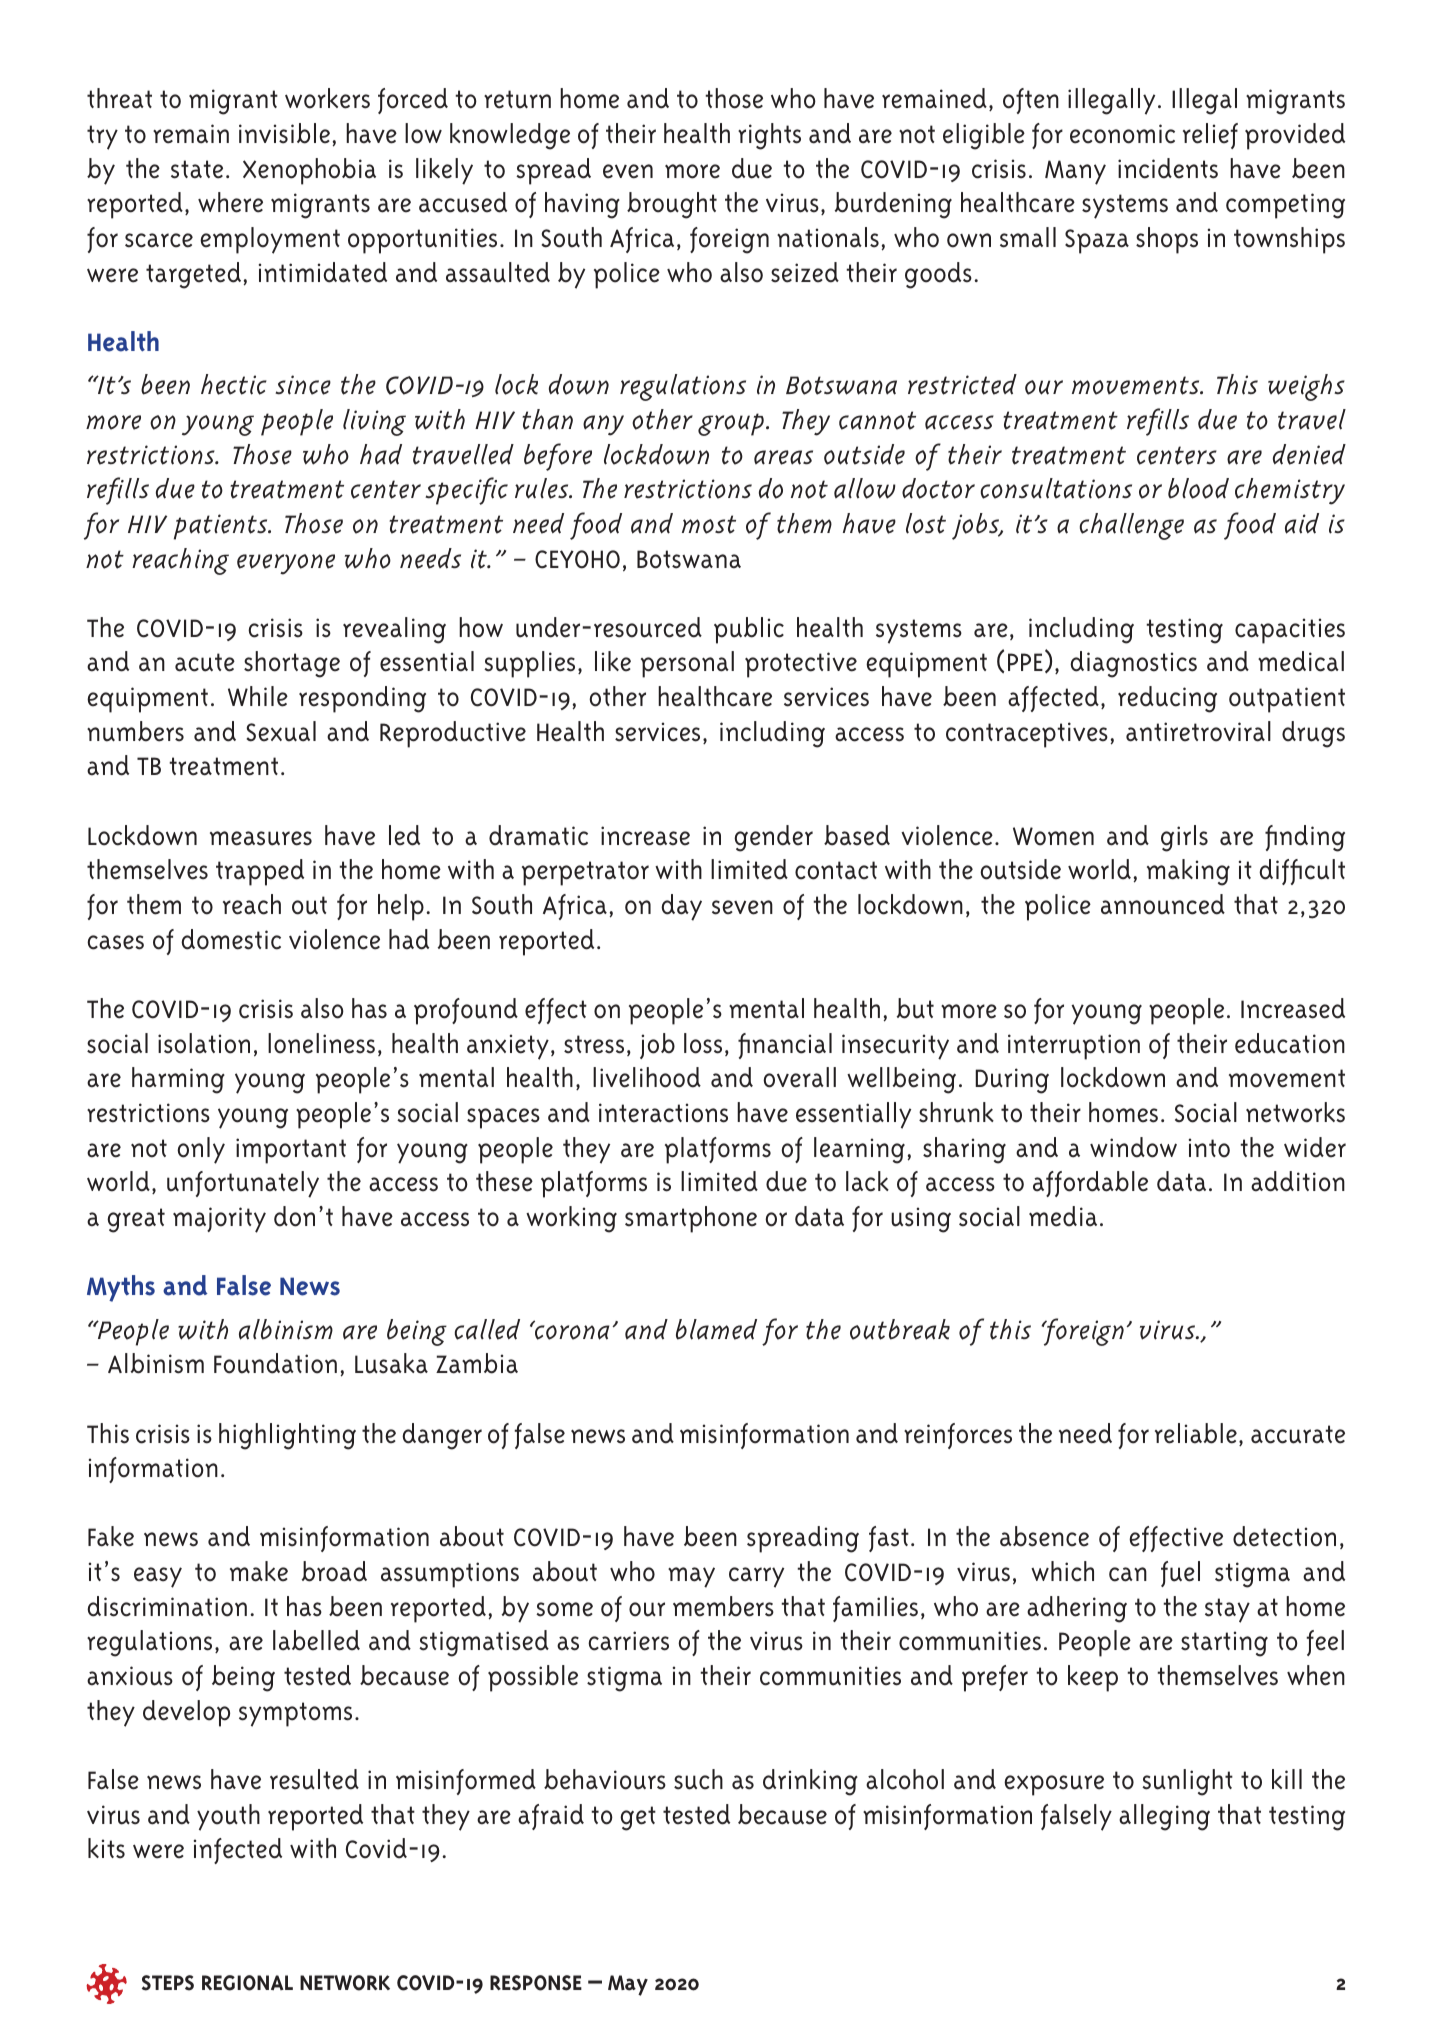  I want to click on isolation, so click(204, 1043).
